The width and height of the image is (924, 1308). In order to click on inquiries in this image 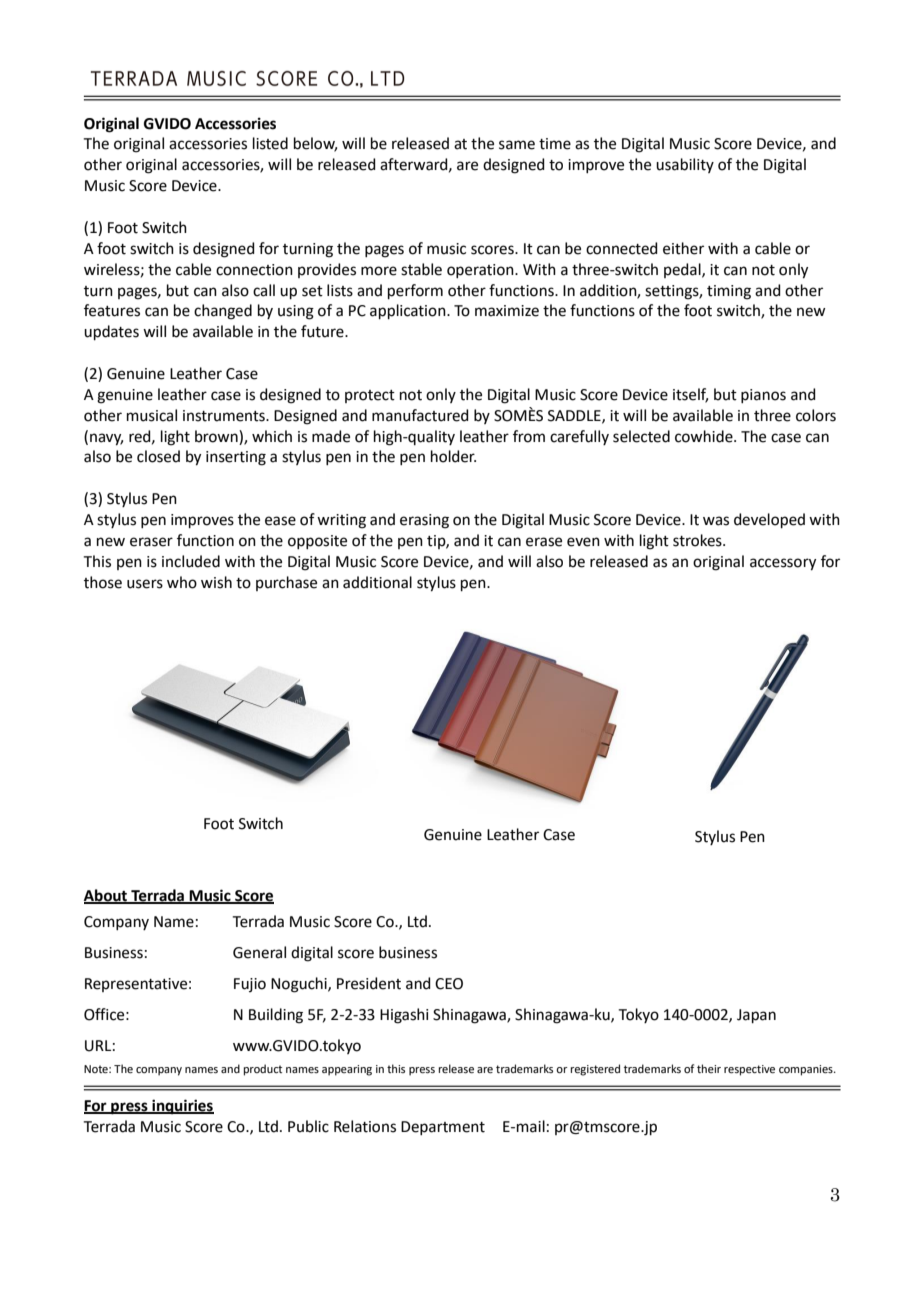, I will do `click(182, 1107)`.
